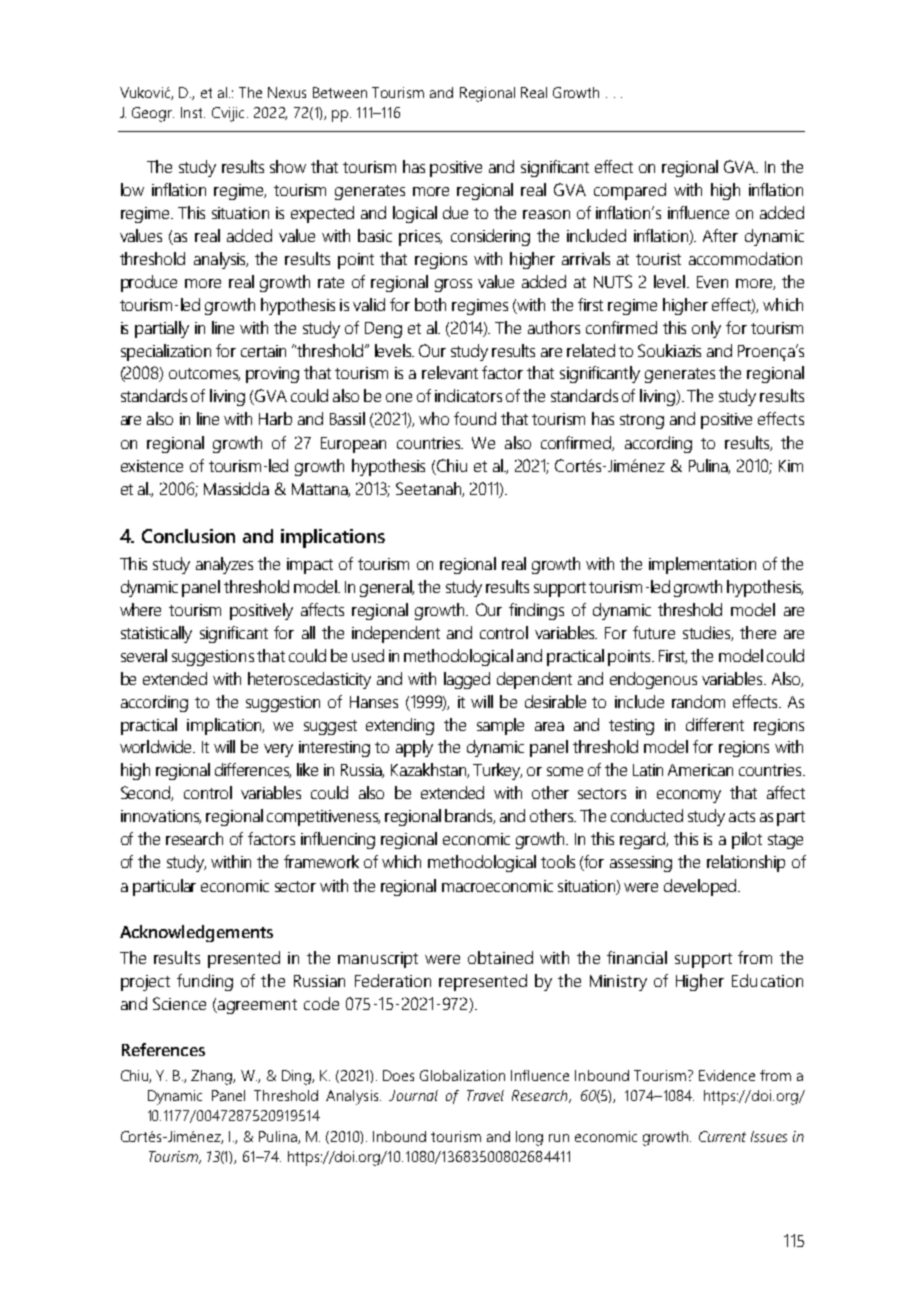 This image has width=924, height=1305. What do you see at coordinates (758, 632) in the image?
I see `there` at bounding box center [758, 632].
